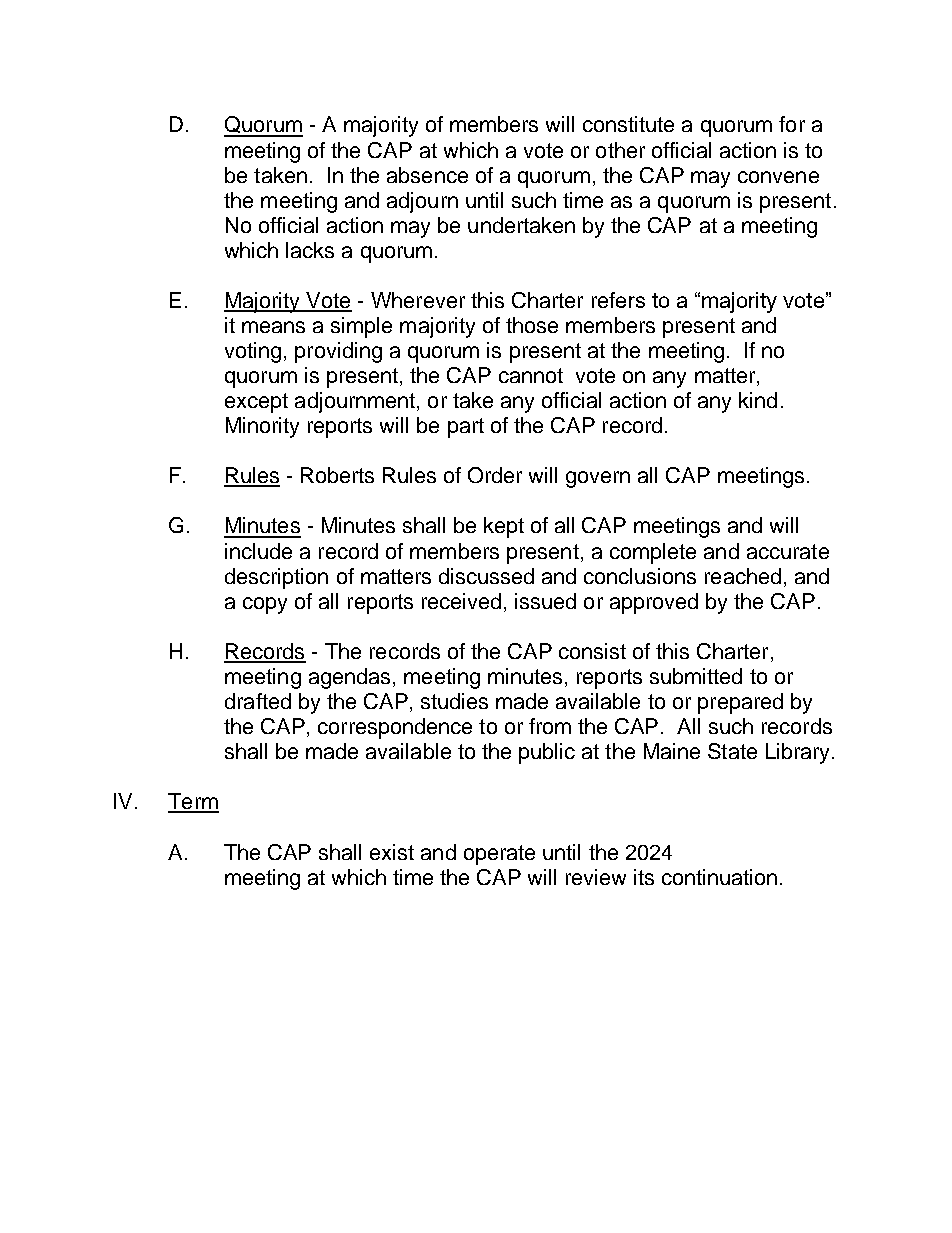 The width and height of the page is (952, 1233). I want to click on accurate, so click(788, 551).
